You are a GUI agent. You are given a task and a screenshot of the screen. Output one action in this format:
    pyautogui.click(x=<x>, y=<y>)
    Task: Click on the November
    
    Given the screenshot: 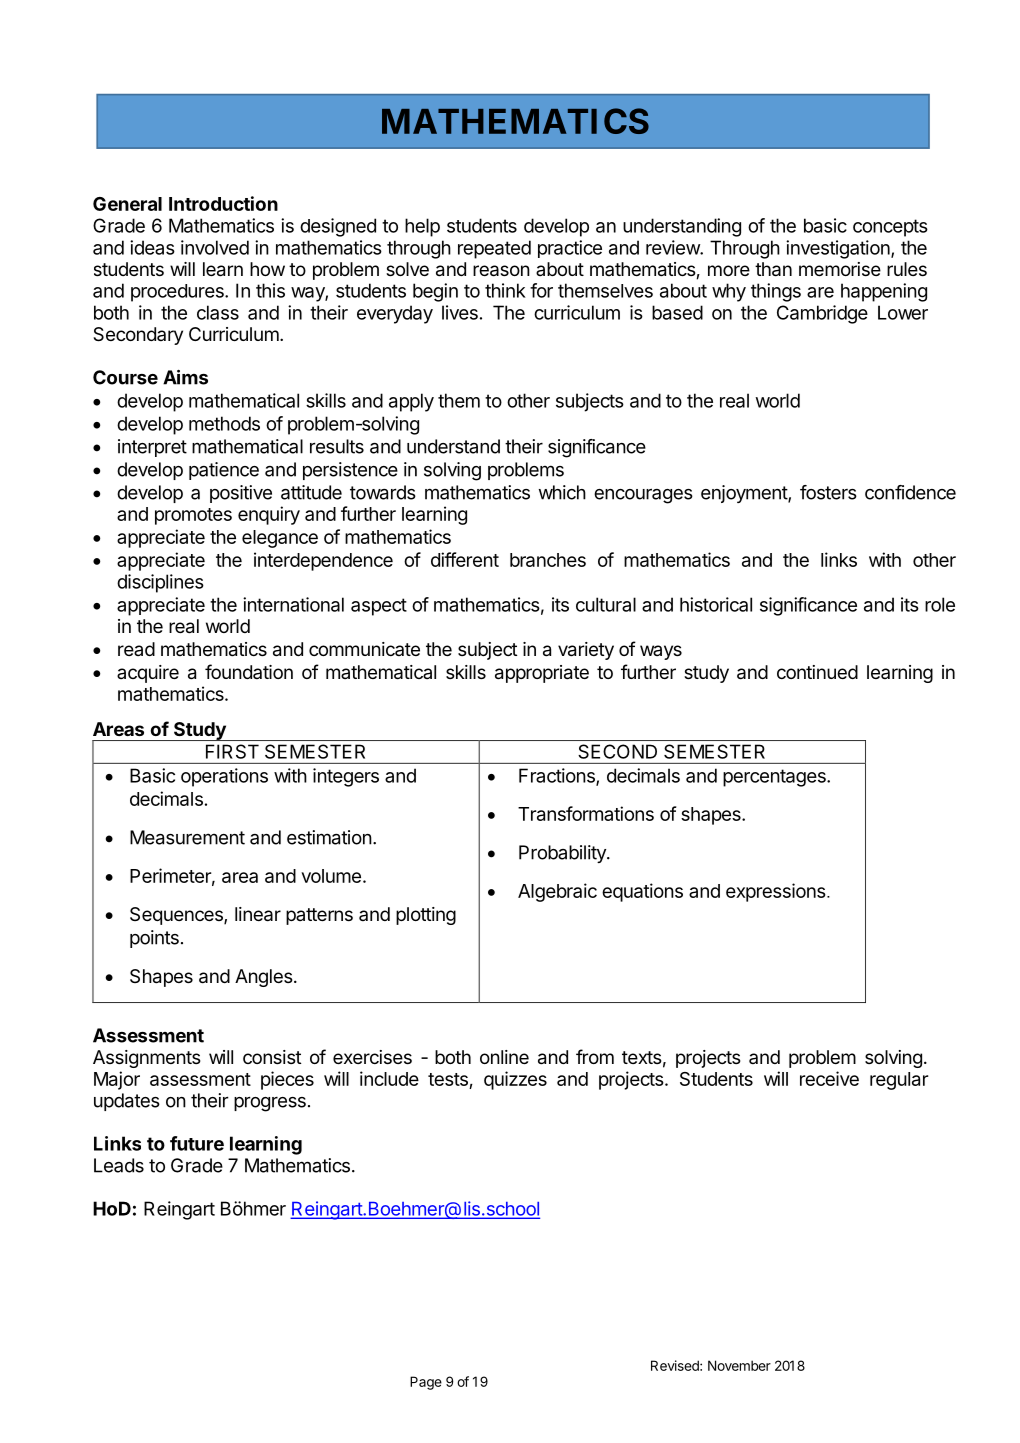 What is the action you would take?
    pyautogui.click(x=739, y=1365)
